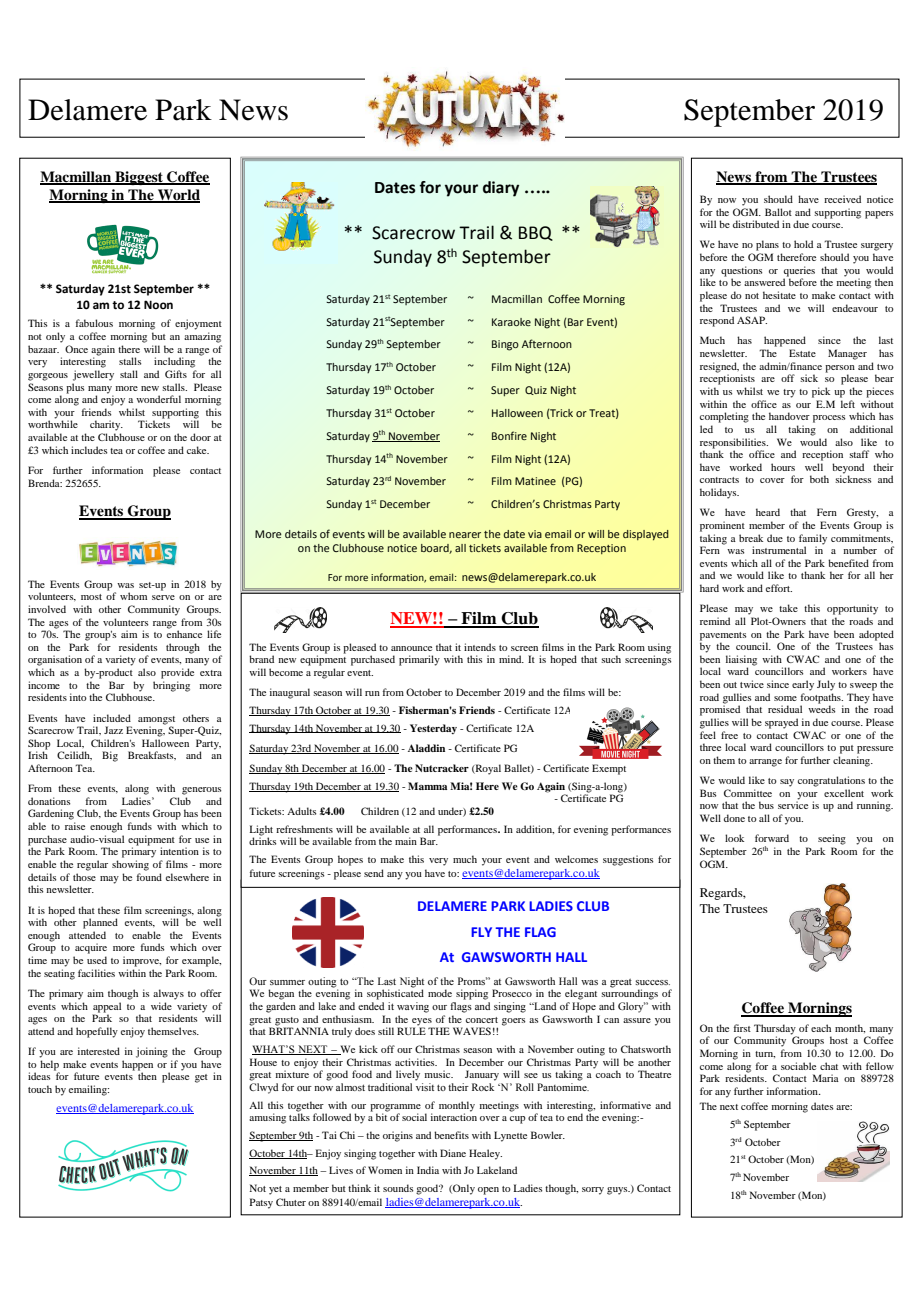 The width and height of the page is (924, 1308). I want to click on some, so click(785, 698).
